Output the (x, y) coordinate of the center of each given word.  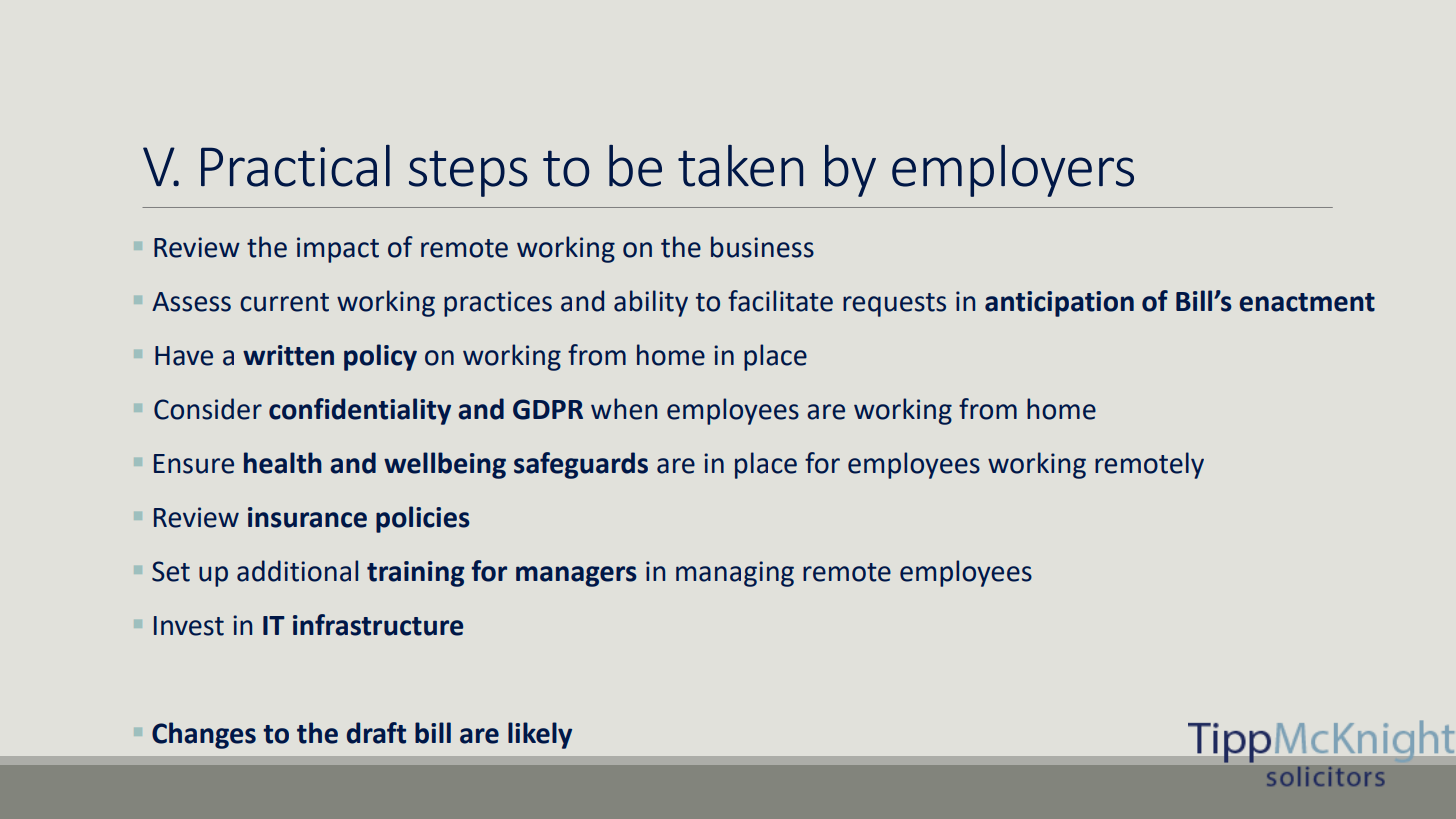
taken (740, 166)
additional (297, 571)
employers (1013, 171)
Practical (295, 166)
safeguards (581, 465)
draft (376, 733)
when (624, 409)
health (283, 463)
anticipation (1059, 304)
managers (576, 576)
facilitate (780, 301)
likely (540, 735)
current (284, 302)
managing (735, 574)
